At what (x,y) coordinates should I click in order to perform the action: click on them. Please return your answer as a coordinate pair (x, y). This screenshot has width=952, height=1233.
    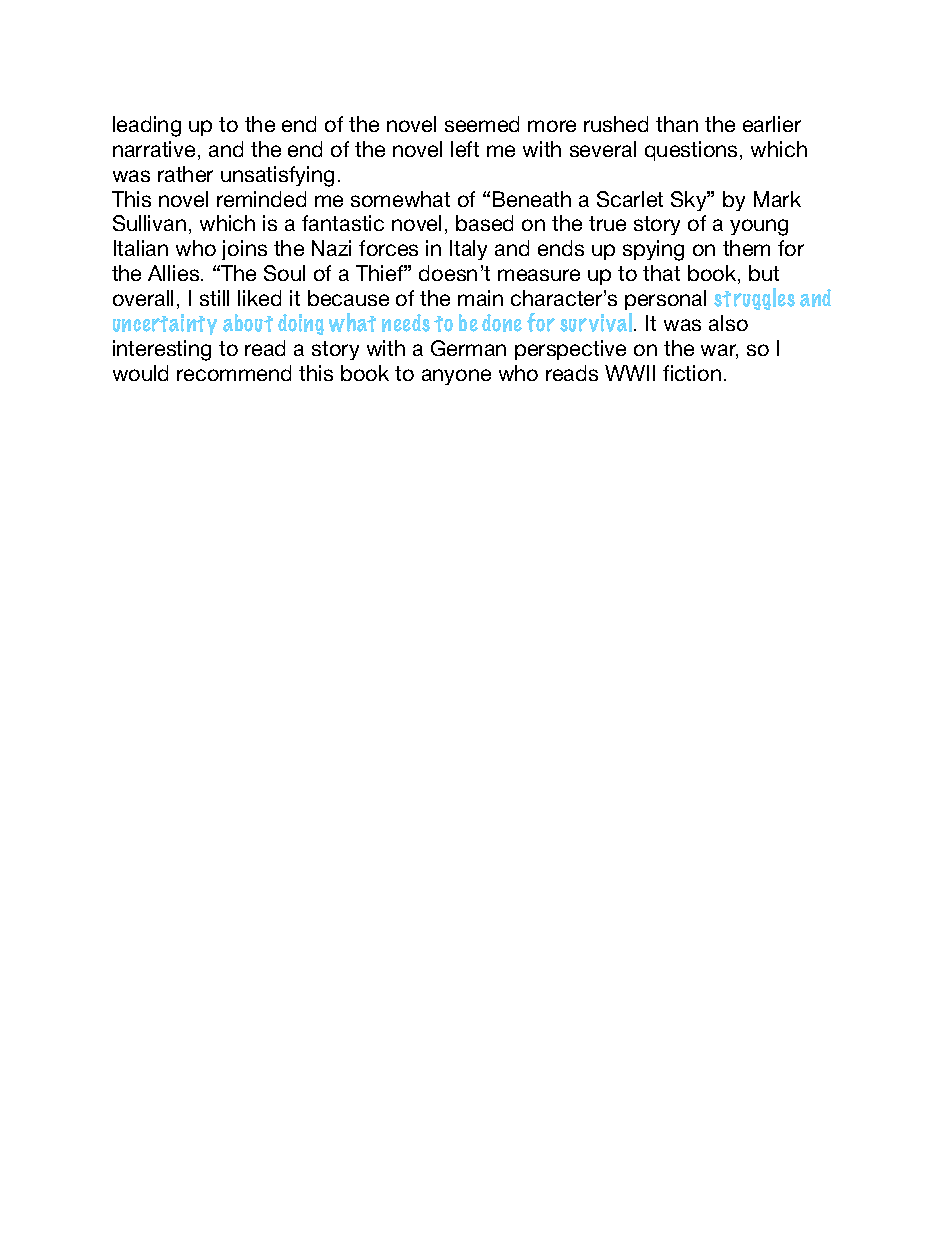
    Looking at the image, I should click on (746, 248).
